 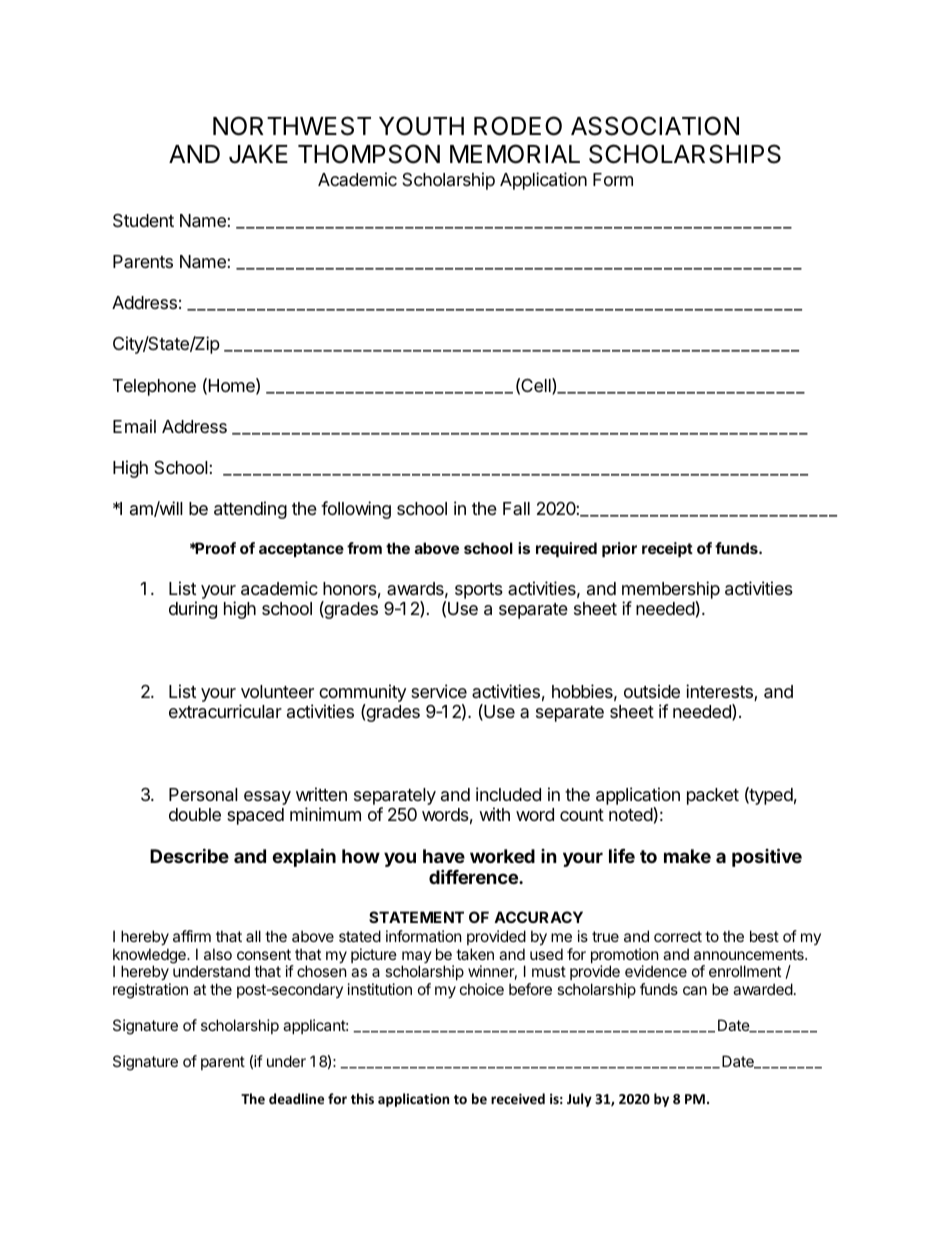 What do you see at coordinates (189, 855) in the image?
I see `Describe` at bounding box center [189, 855].
